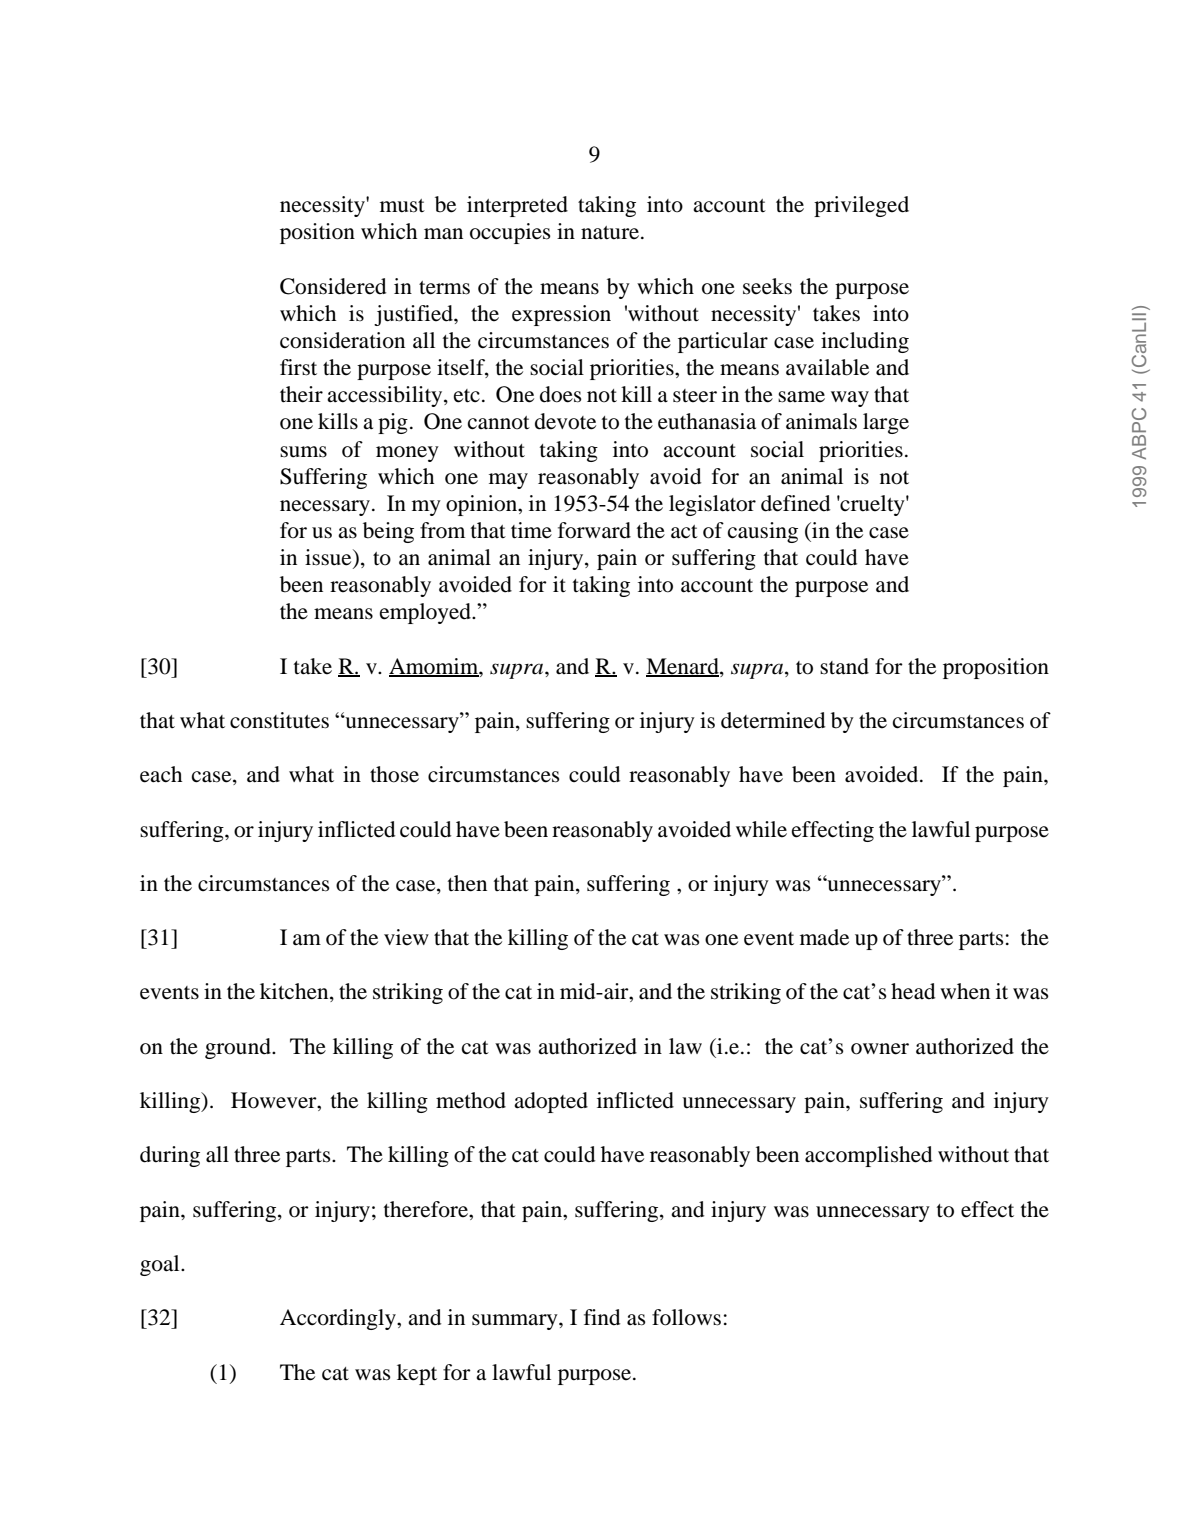 This page has width=1189, height=1538. Describe the element at coordinates (279, 720) in the page. I see `constitutes` at that location.
